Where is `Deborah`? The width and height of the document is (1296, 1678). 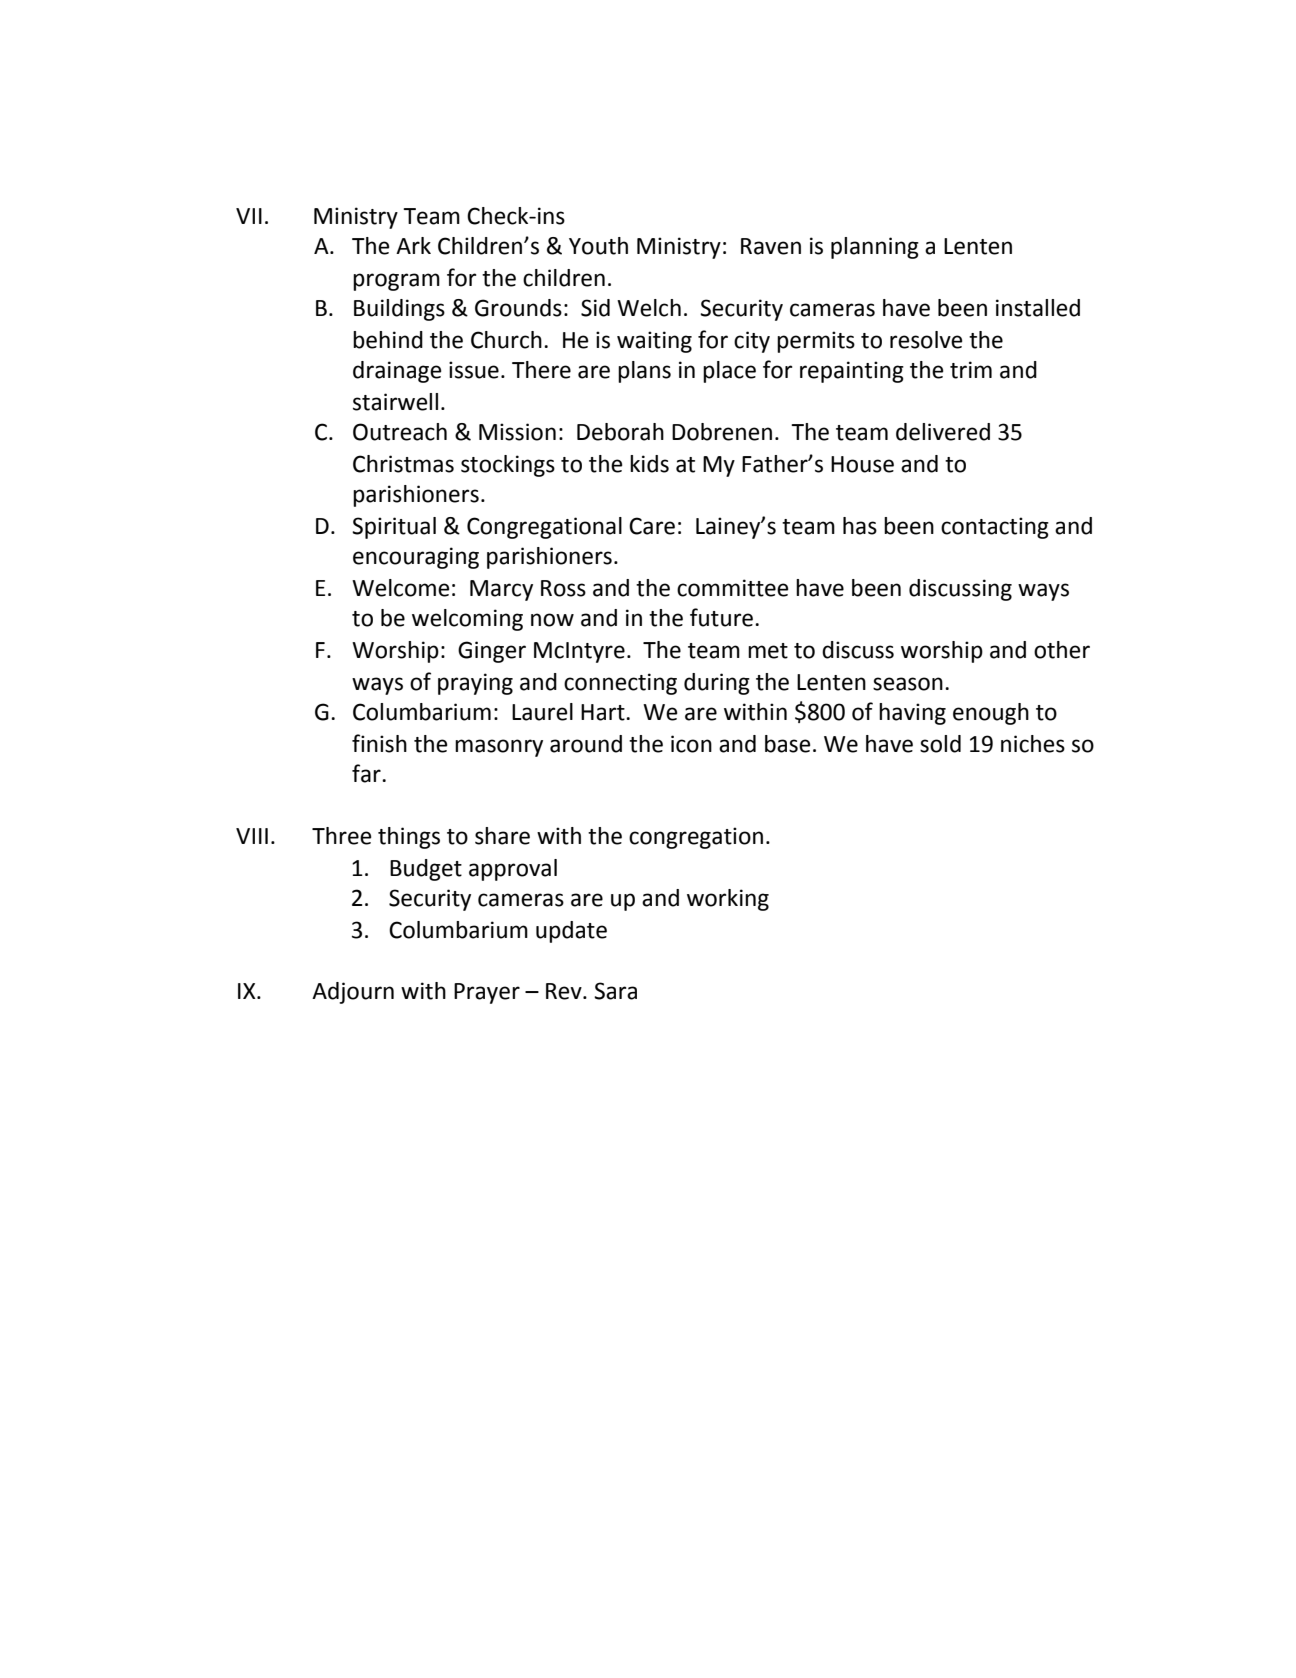 Deborah is located at coordinates (620, 432).
